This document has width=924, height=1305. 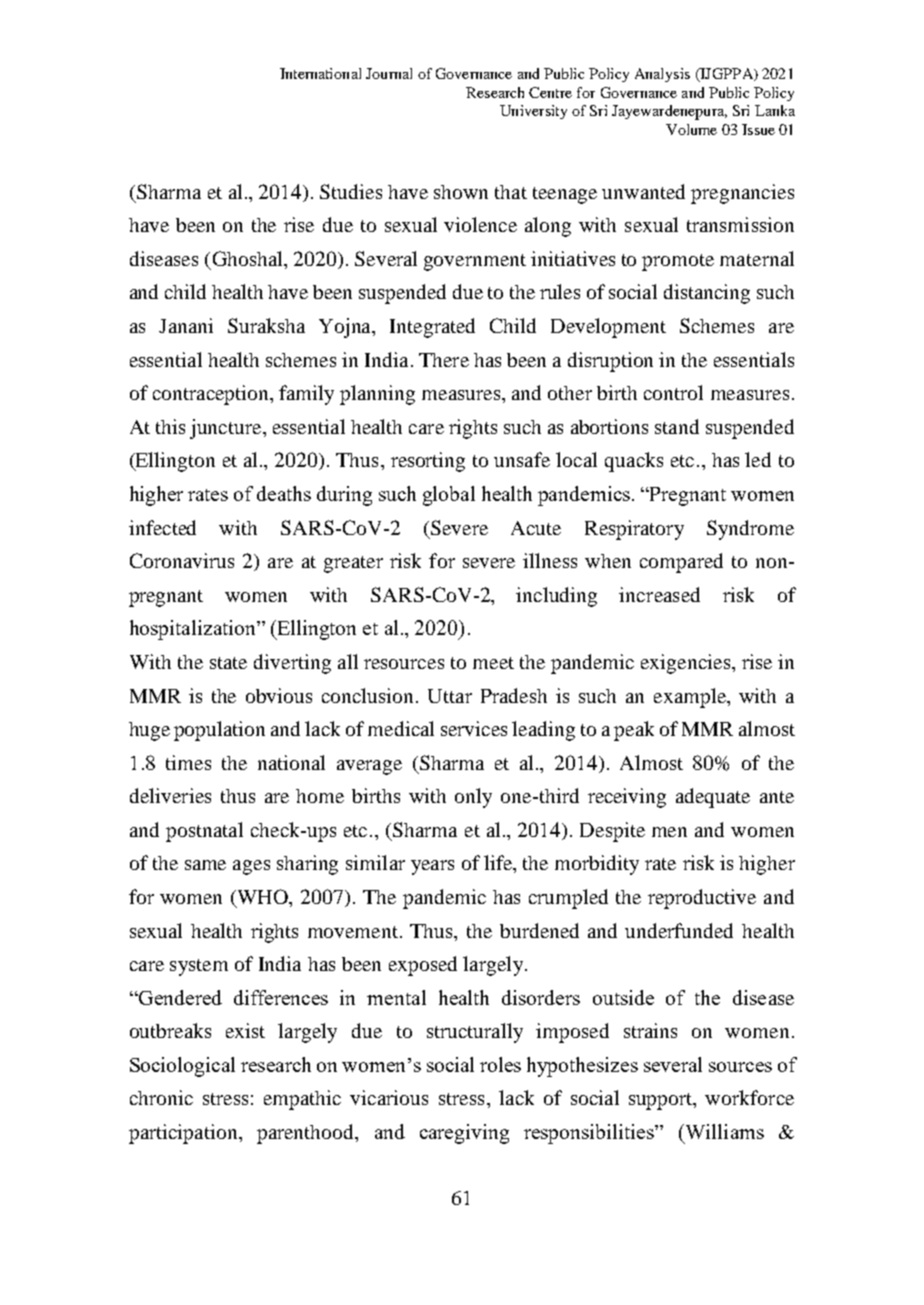 I want to click on control, so click(x=673, y=392).
